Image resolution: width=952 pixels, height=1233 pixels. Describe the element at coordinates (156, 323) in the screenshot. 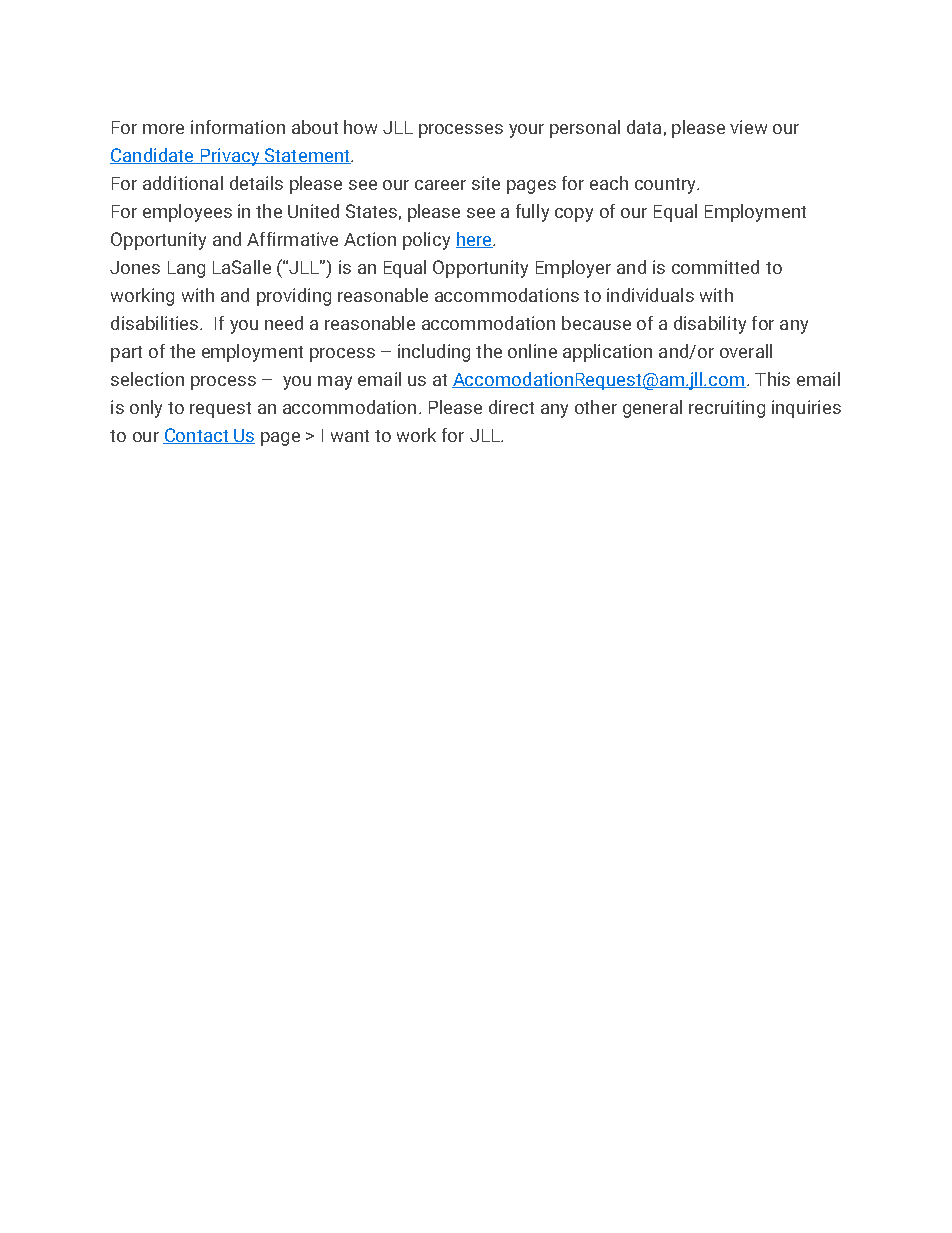

I see `disabilities` at that location.
